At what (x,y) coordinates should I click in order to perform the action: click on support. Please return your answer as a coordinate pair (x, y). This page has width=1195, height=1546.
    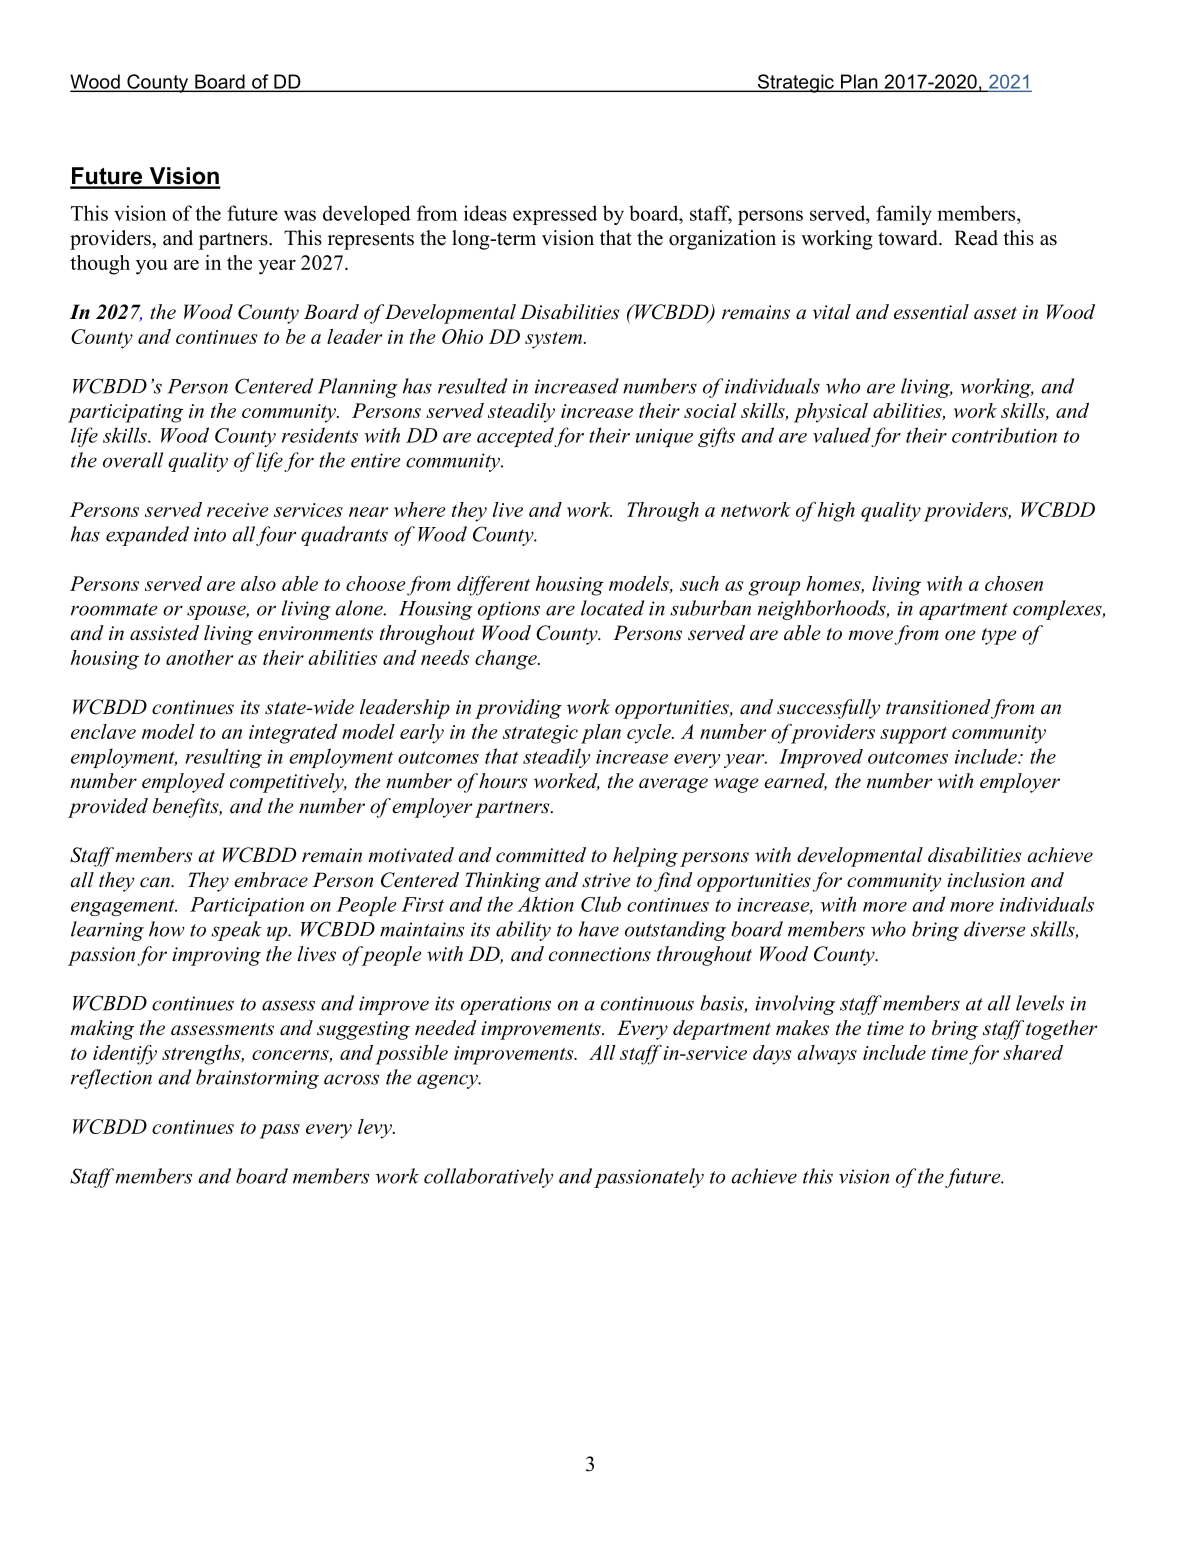
    Looking at the image, I should click on (913, 735).
